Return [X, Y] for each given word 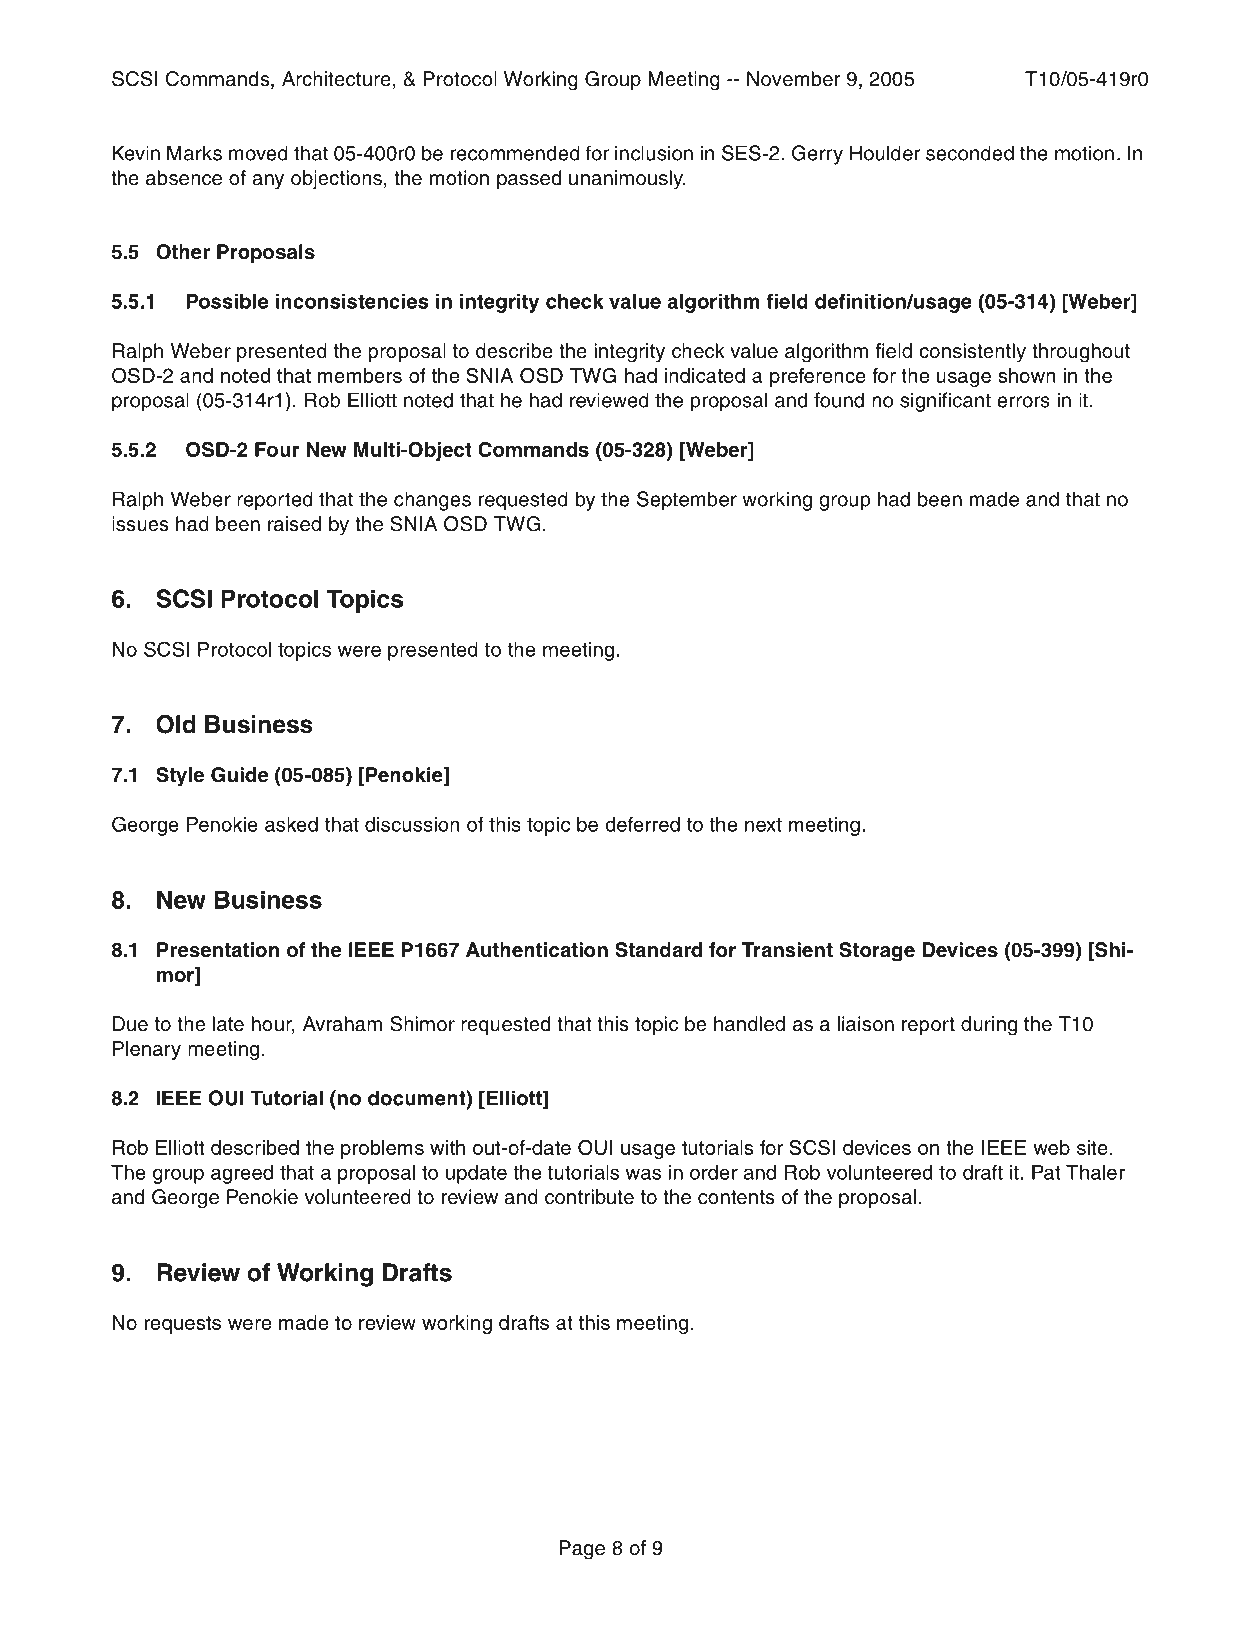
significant [945, 402]
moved [258, 153]
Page [582, 1550]
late [228, 1024]
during [989, 1026]
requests [183, 1325]
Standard [658, 950]
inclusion [654, 153]
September [687, 501]
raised [294, 524]
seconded [970, 153]
